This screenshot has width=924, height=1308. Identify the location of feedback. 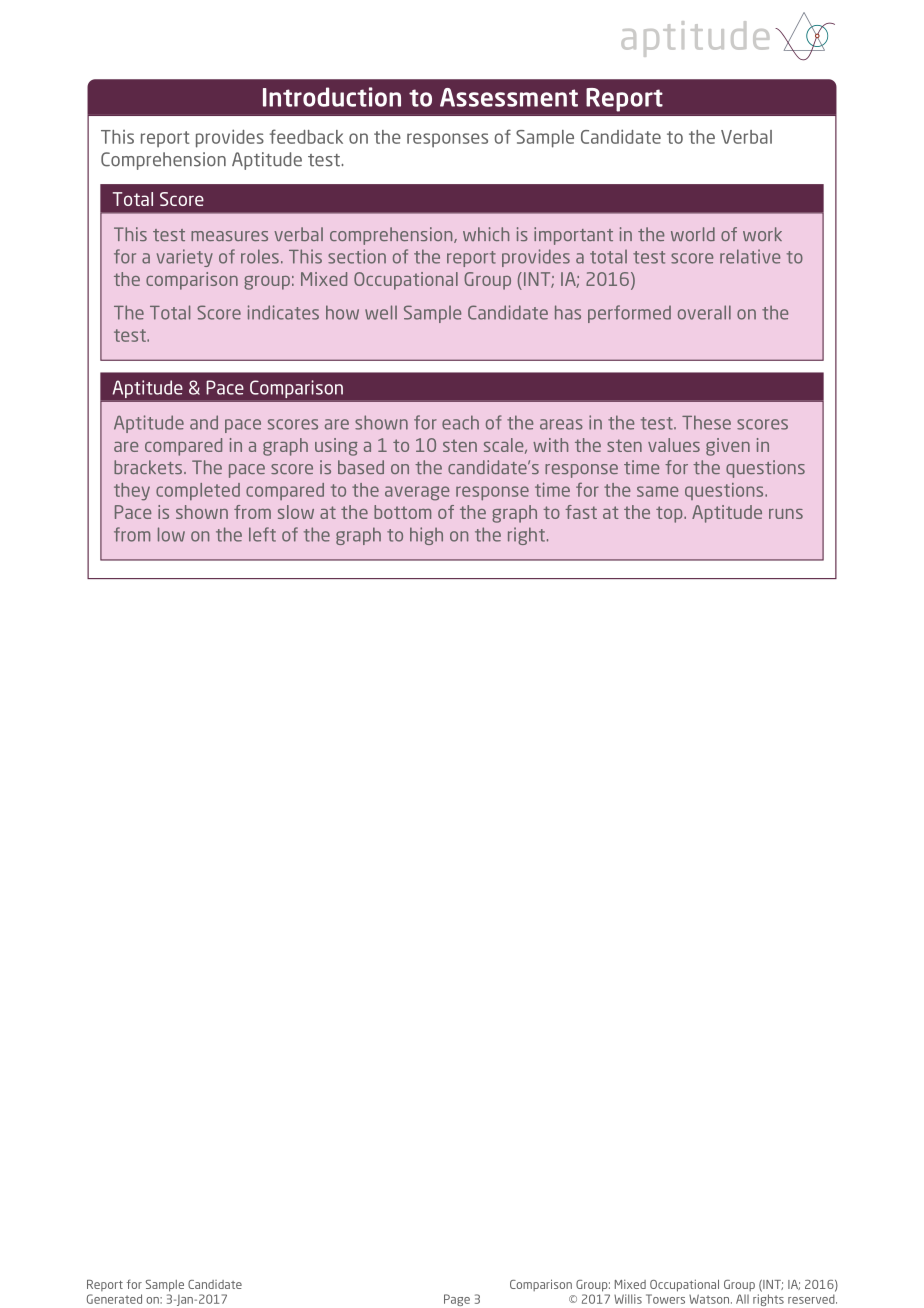
(306, 136).
